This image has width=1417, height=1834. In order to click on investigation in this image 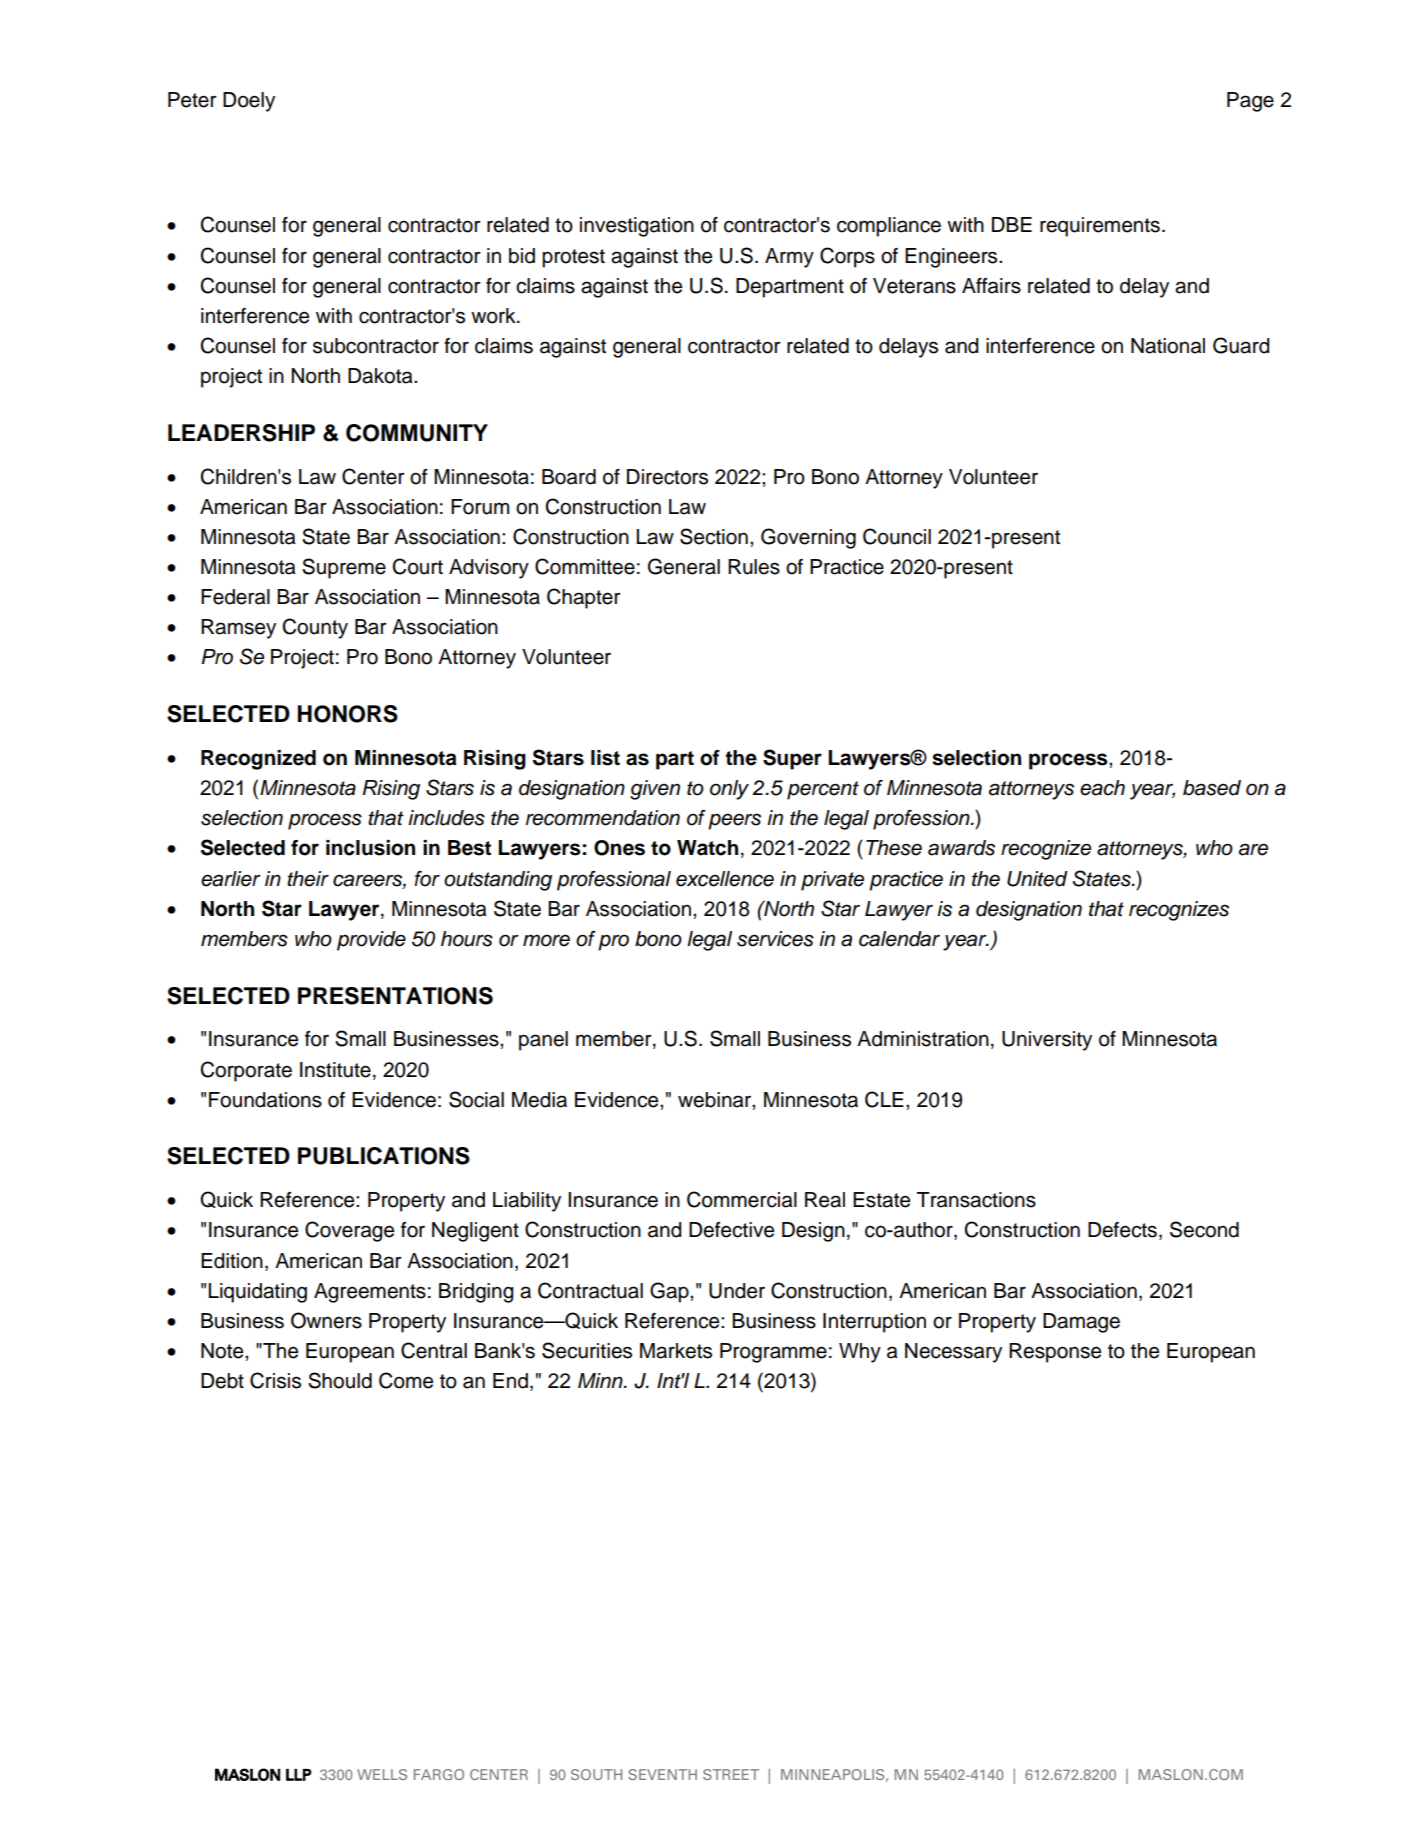, I will do `click(637, 227)`.
